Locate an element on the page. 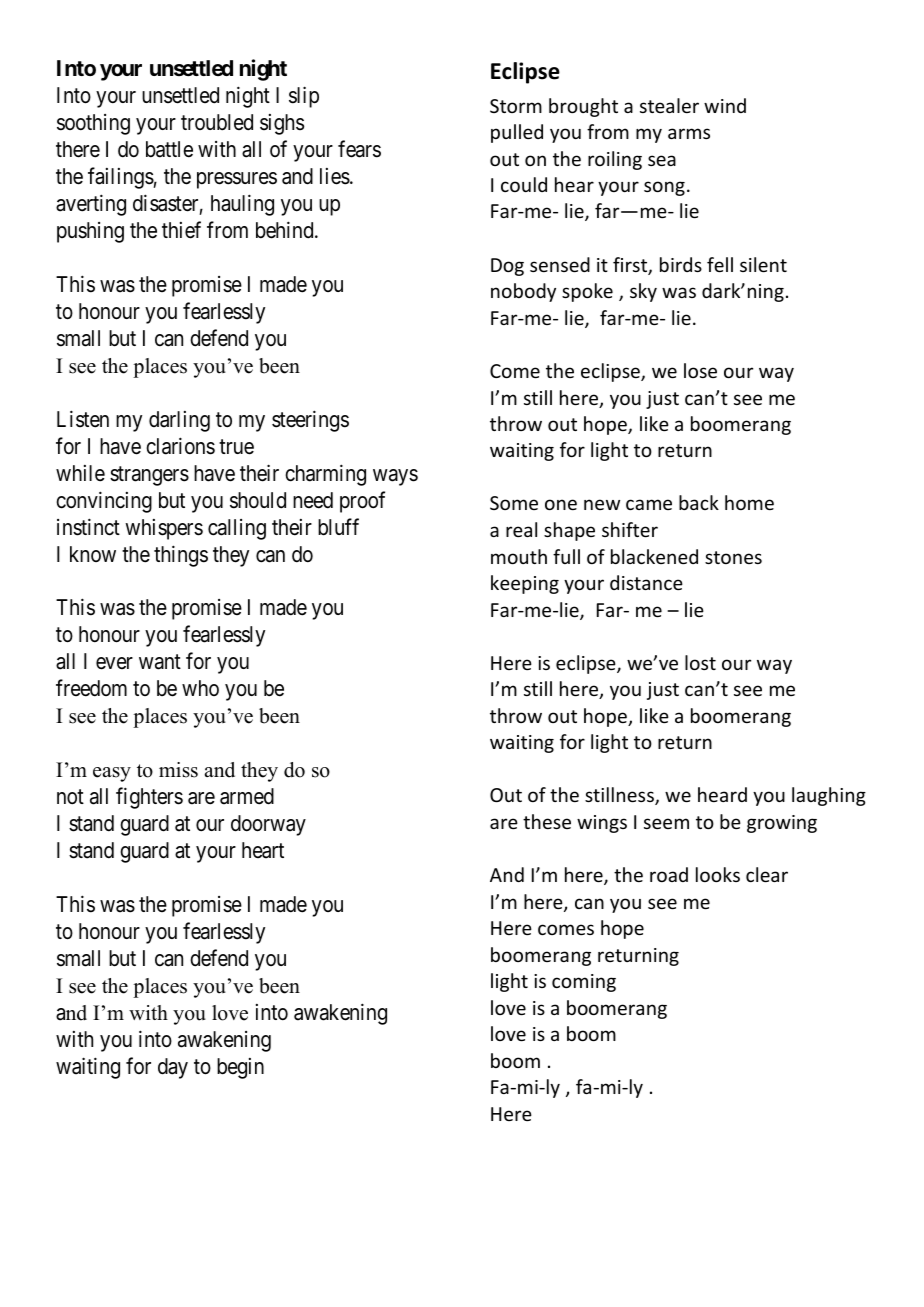 This document has width=924, height=1307. lost is located at coordinates (700, 662).
